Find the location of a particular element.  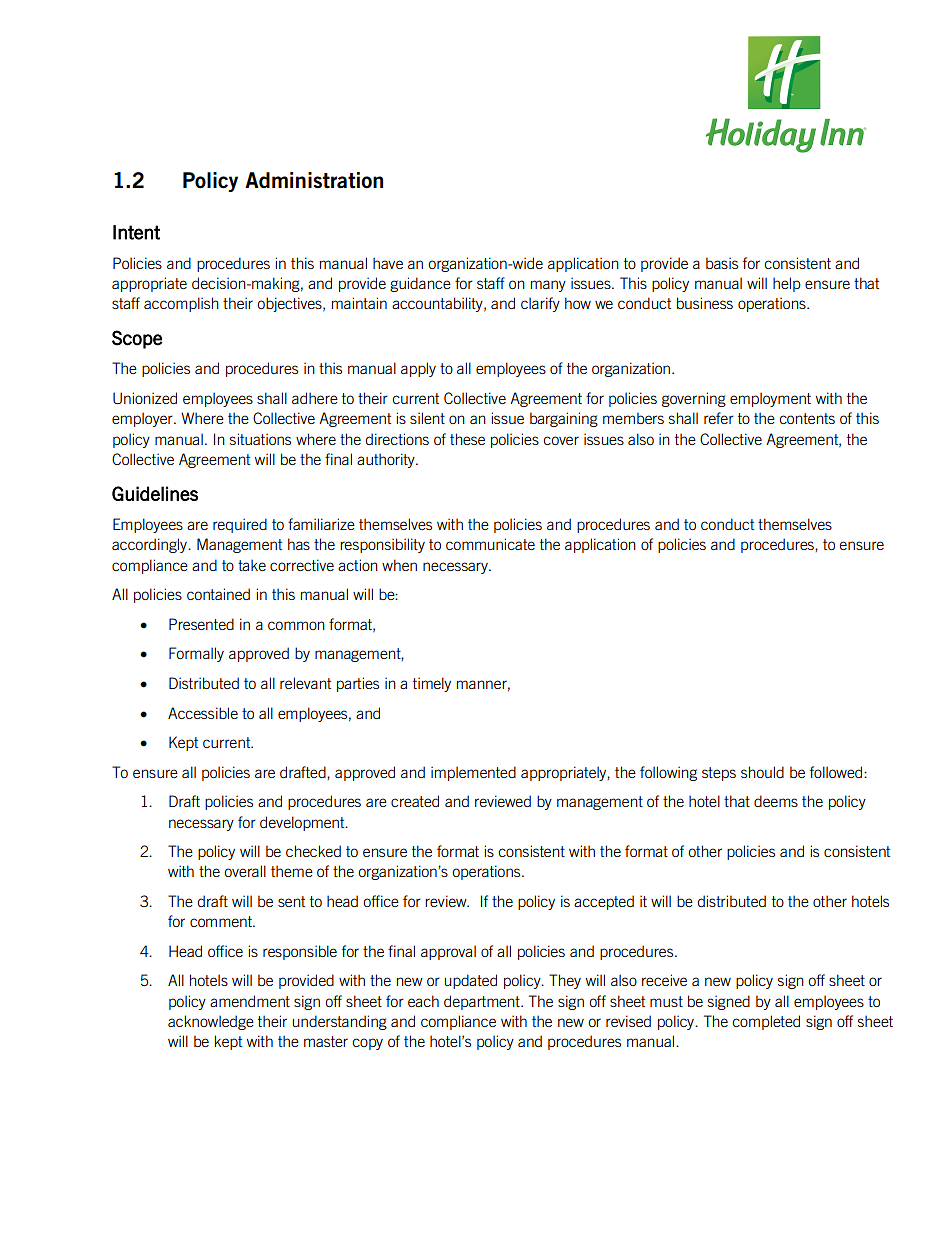

basis is located at coordinates (722, 263).
